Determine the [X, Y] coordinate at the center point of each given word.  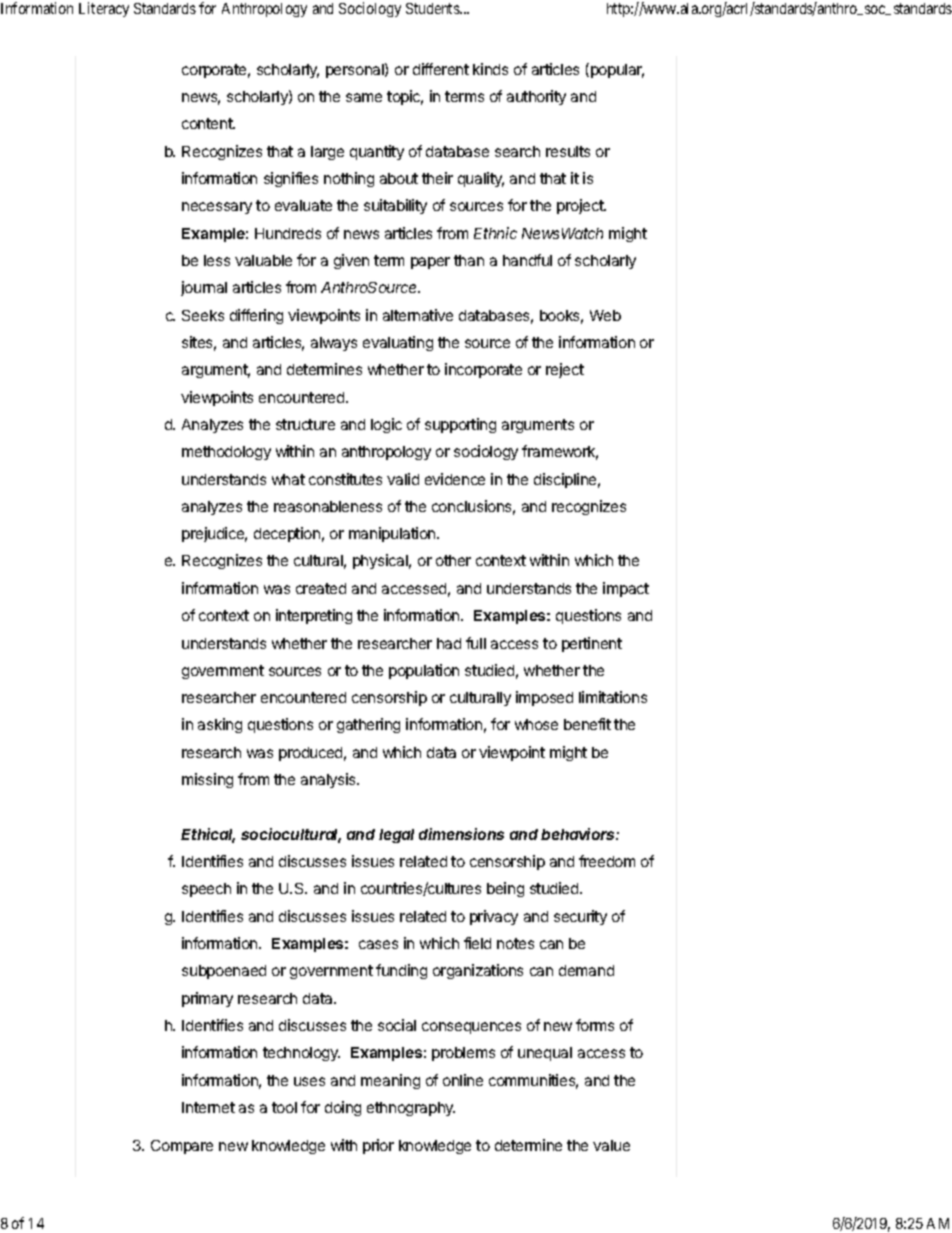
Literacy [104, 9]
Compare [182, 1147]
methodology [226, 453]
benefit [587, 724]
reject [565, 370]
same [364, 97]
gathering [368, 725]
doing [343, 1108]
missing [207, 780]
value [611, 1145]
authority [536, 97]
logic [386, 425]
